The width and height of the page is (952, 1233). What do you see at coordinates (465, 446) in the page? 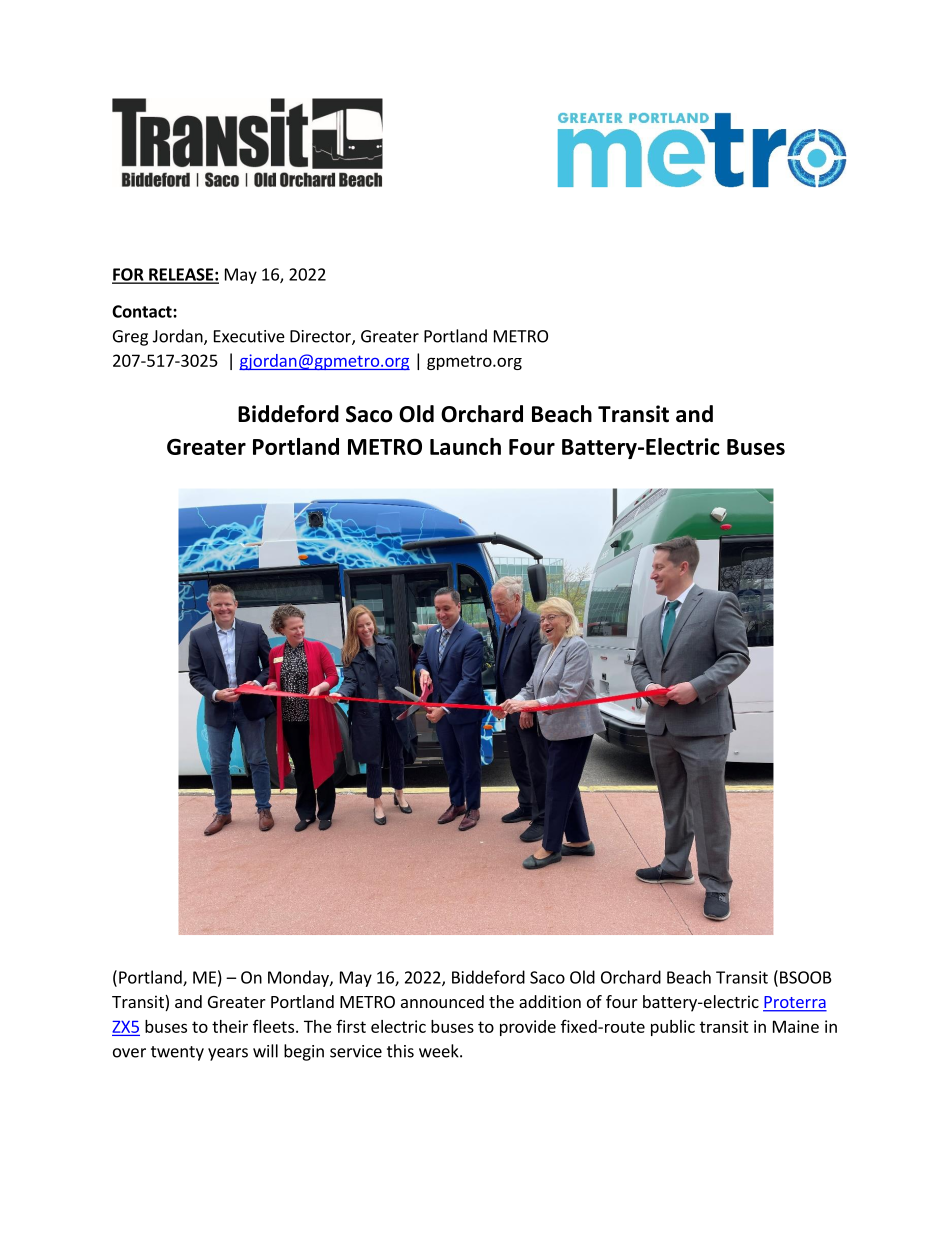
I see `Launch` at bounding box center [465, 446].
